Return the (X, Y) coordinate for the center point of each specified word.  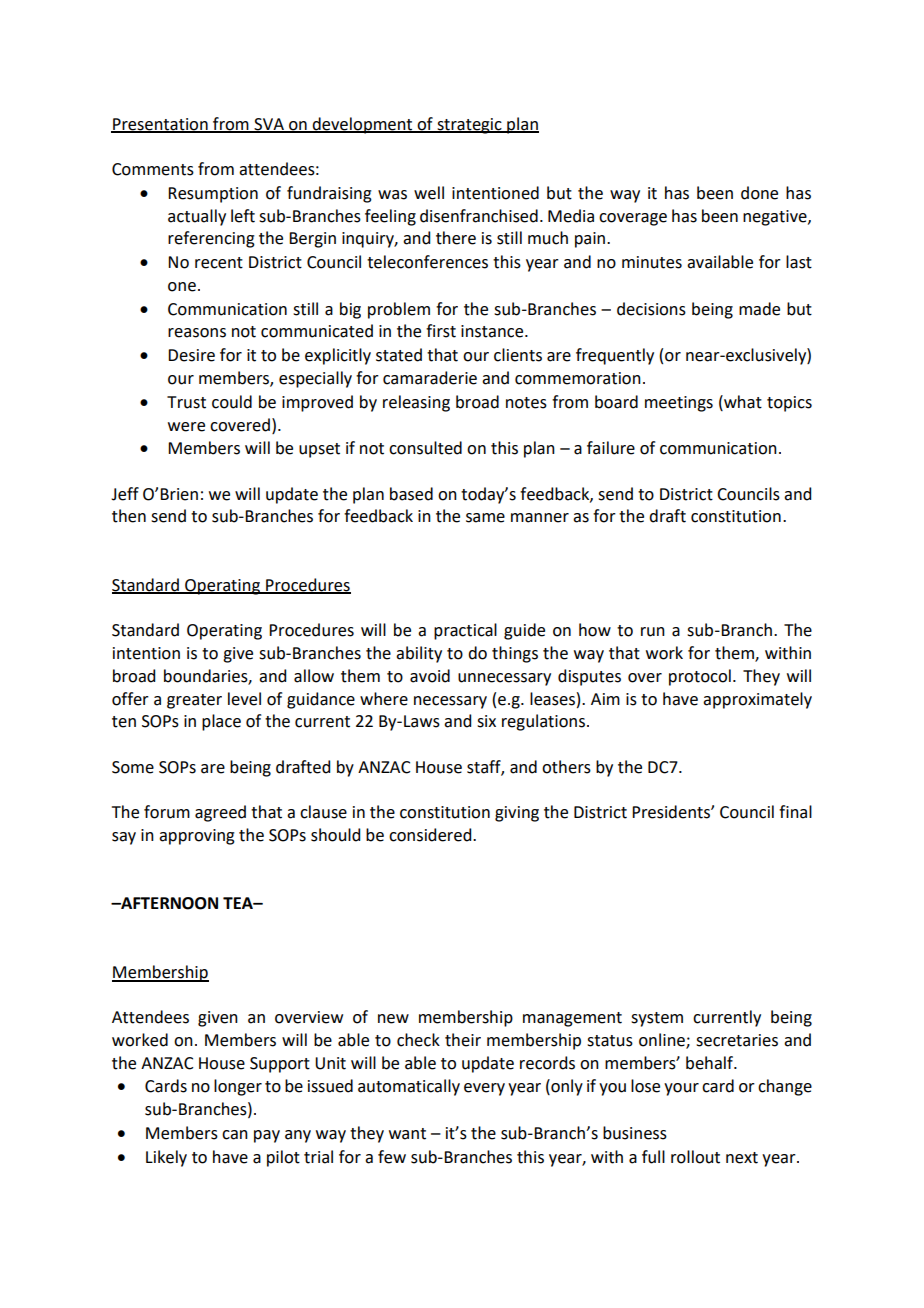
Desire (191, 355)
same (485, 518)
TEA (239, 903)
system (657, 1019)
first (441, 331)
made (759, 309)
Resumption (213, 195)
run (653, 632)
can (235, 1135)
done (759, 193)
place (221, 722)
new (393, 1019)
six (486, 721)
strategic (469, 126)
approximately (757, 700)
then (129, 516)
